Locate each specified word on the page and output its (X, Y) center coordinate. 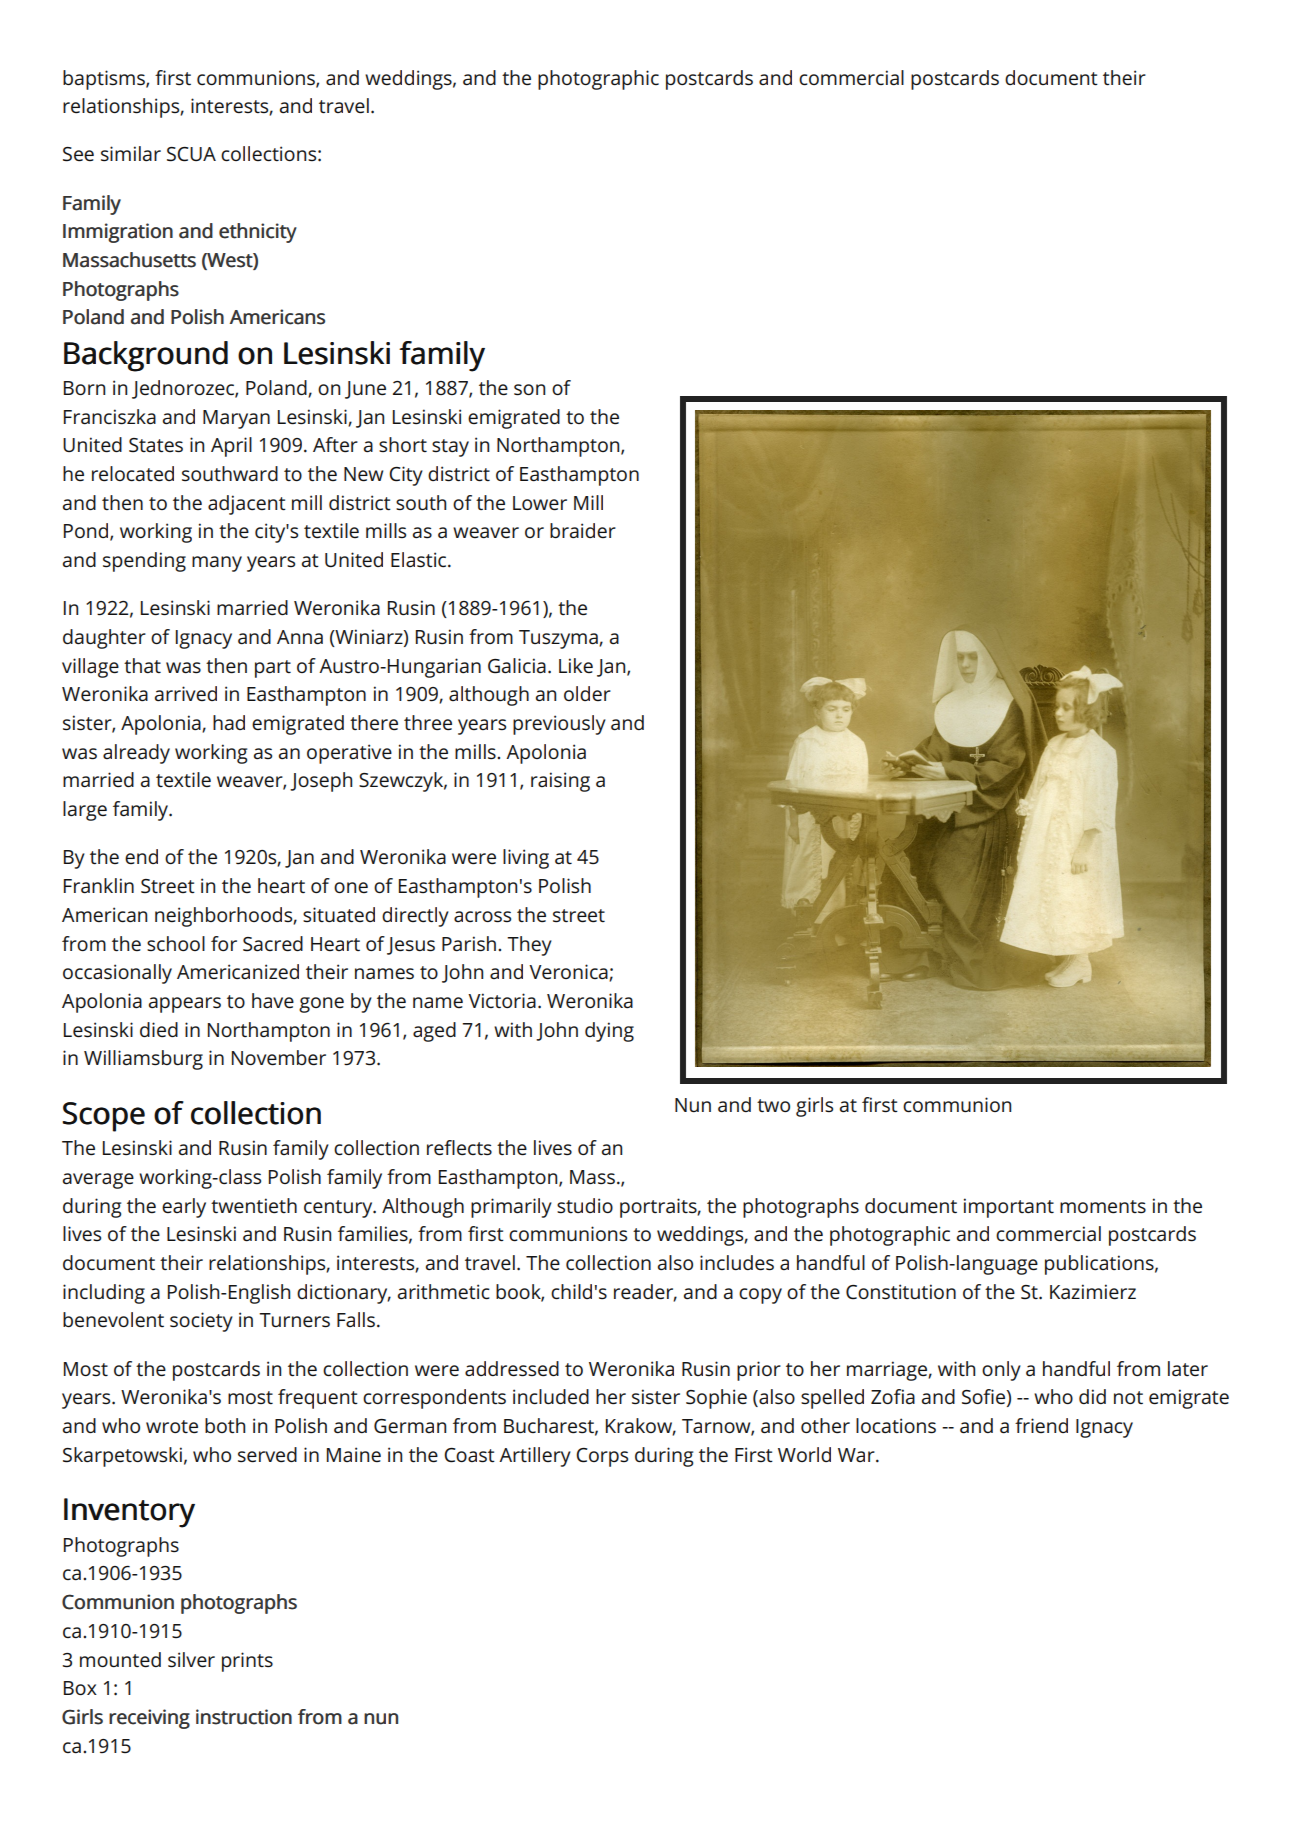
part (273, 669)
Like (576, 665)
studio (585, 1205)
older (587, 693)
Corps (602, 1457)
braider (583, 530)
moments (1103, 1206)
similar (131, 153)
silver (191, 1659)
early (184, 1208)
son (529, 389)
